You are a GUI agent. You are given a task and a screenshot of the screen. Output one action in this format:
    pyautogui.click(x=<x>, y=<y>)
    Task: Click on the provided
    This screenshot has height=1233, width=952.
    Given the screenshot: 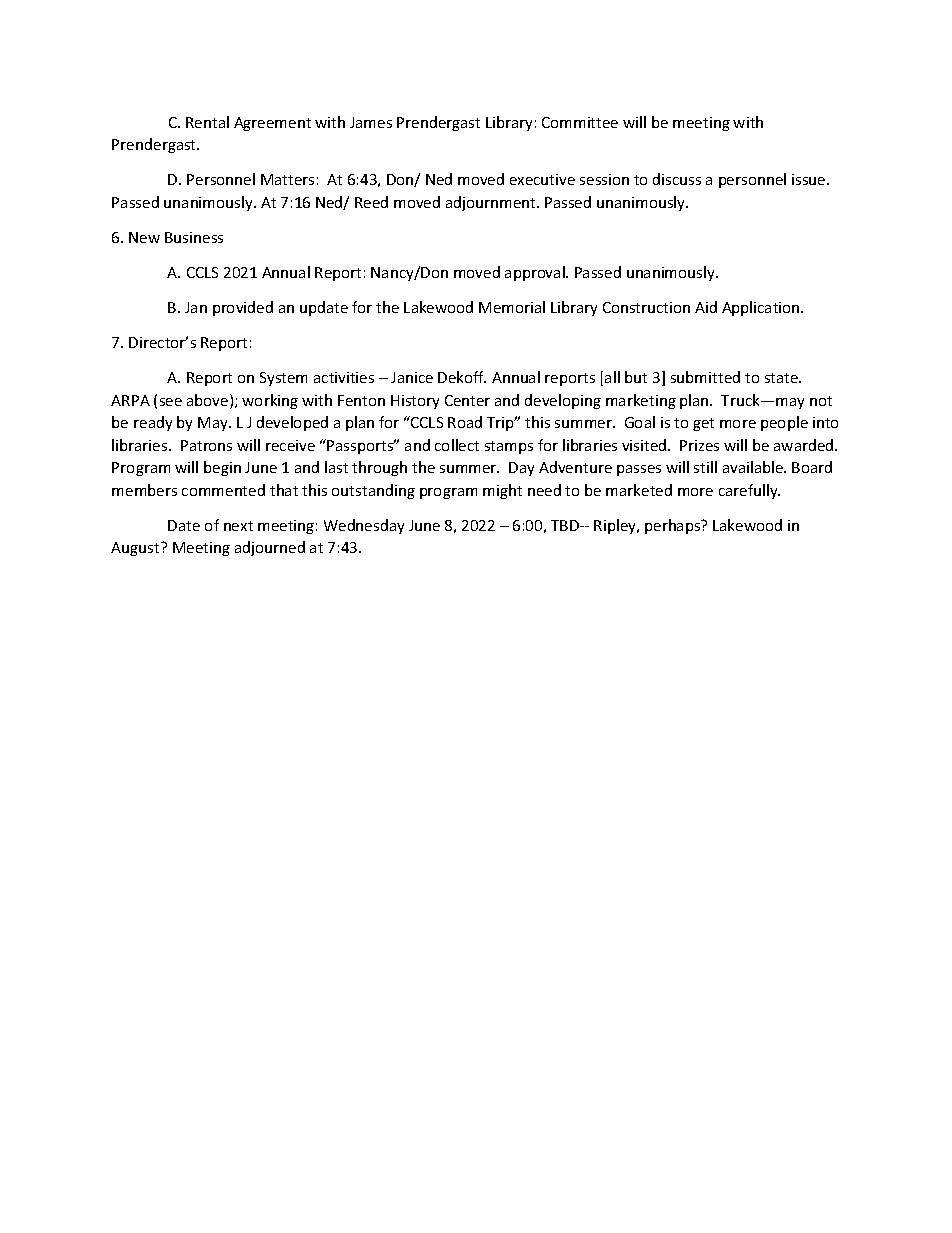 What is the action you would take?
    pyautogui.click(x=243, y=308)
